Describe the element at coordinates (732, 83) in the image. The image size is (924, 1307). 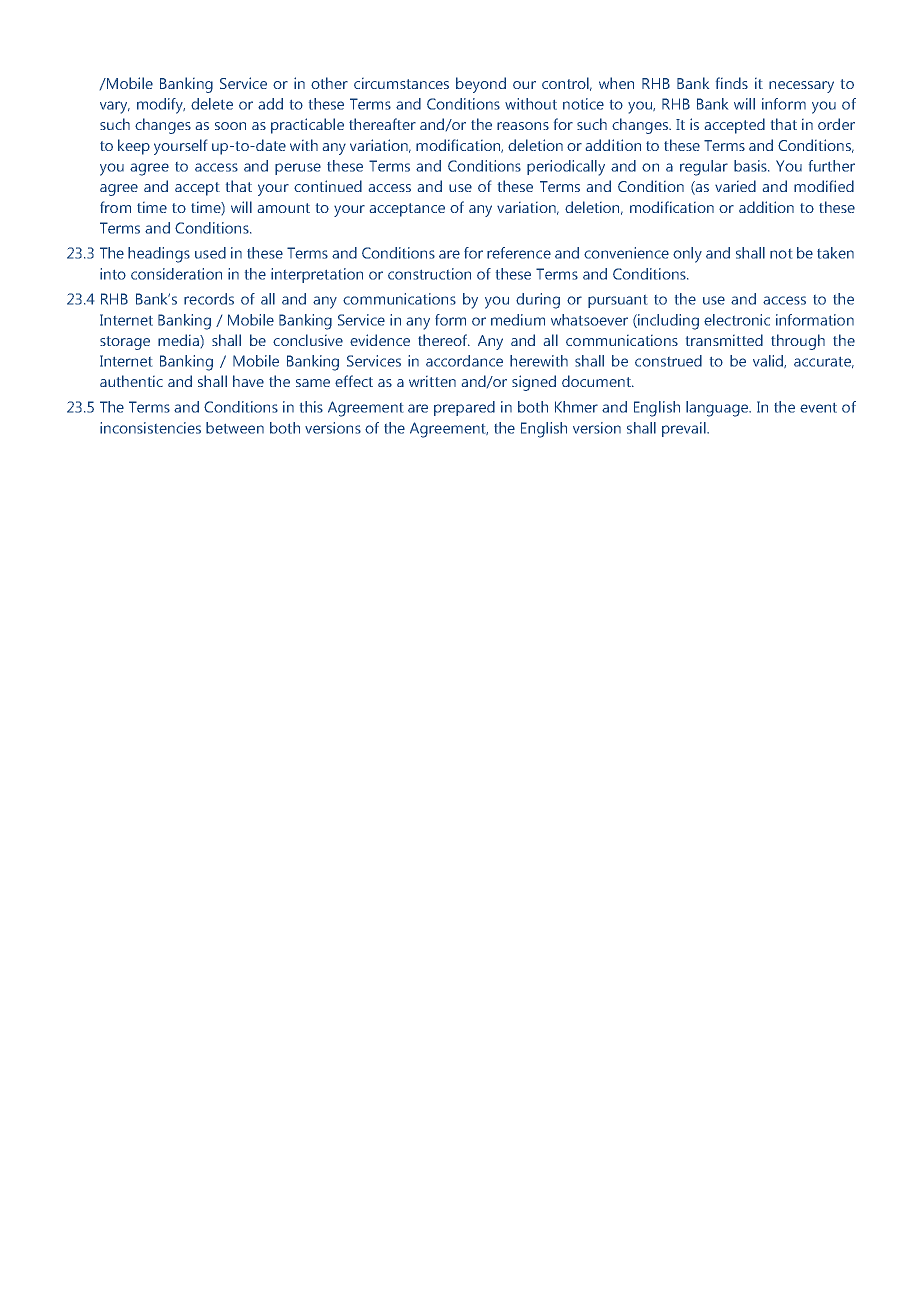
I see `finds` at that location.
